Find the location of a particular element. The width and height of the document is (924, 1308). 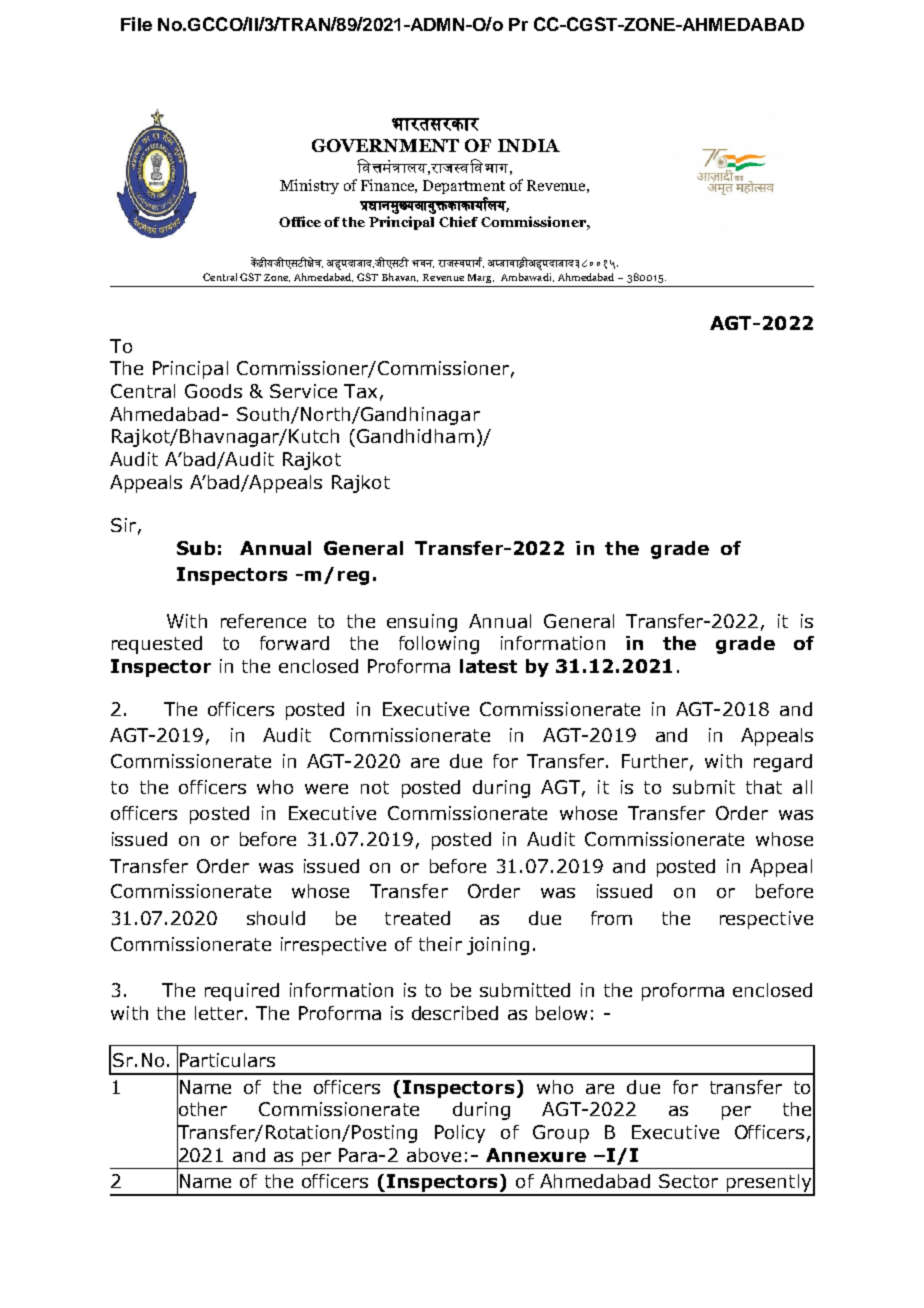

File is located at coordinates (136, 24).
